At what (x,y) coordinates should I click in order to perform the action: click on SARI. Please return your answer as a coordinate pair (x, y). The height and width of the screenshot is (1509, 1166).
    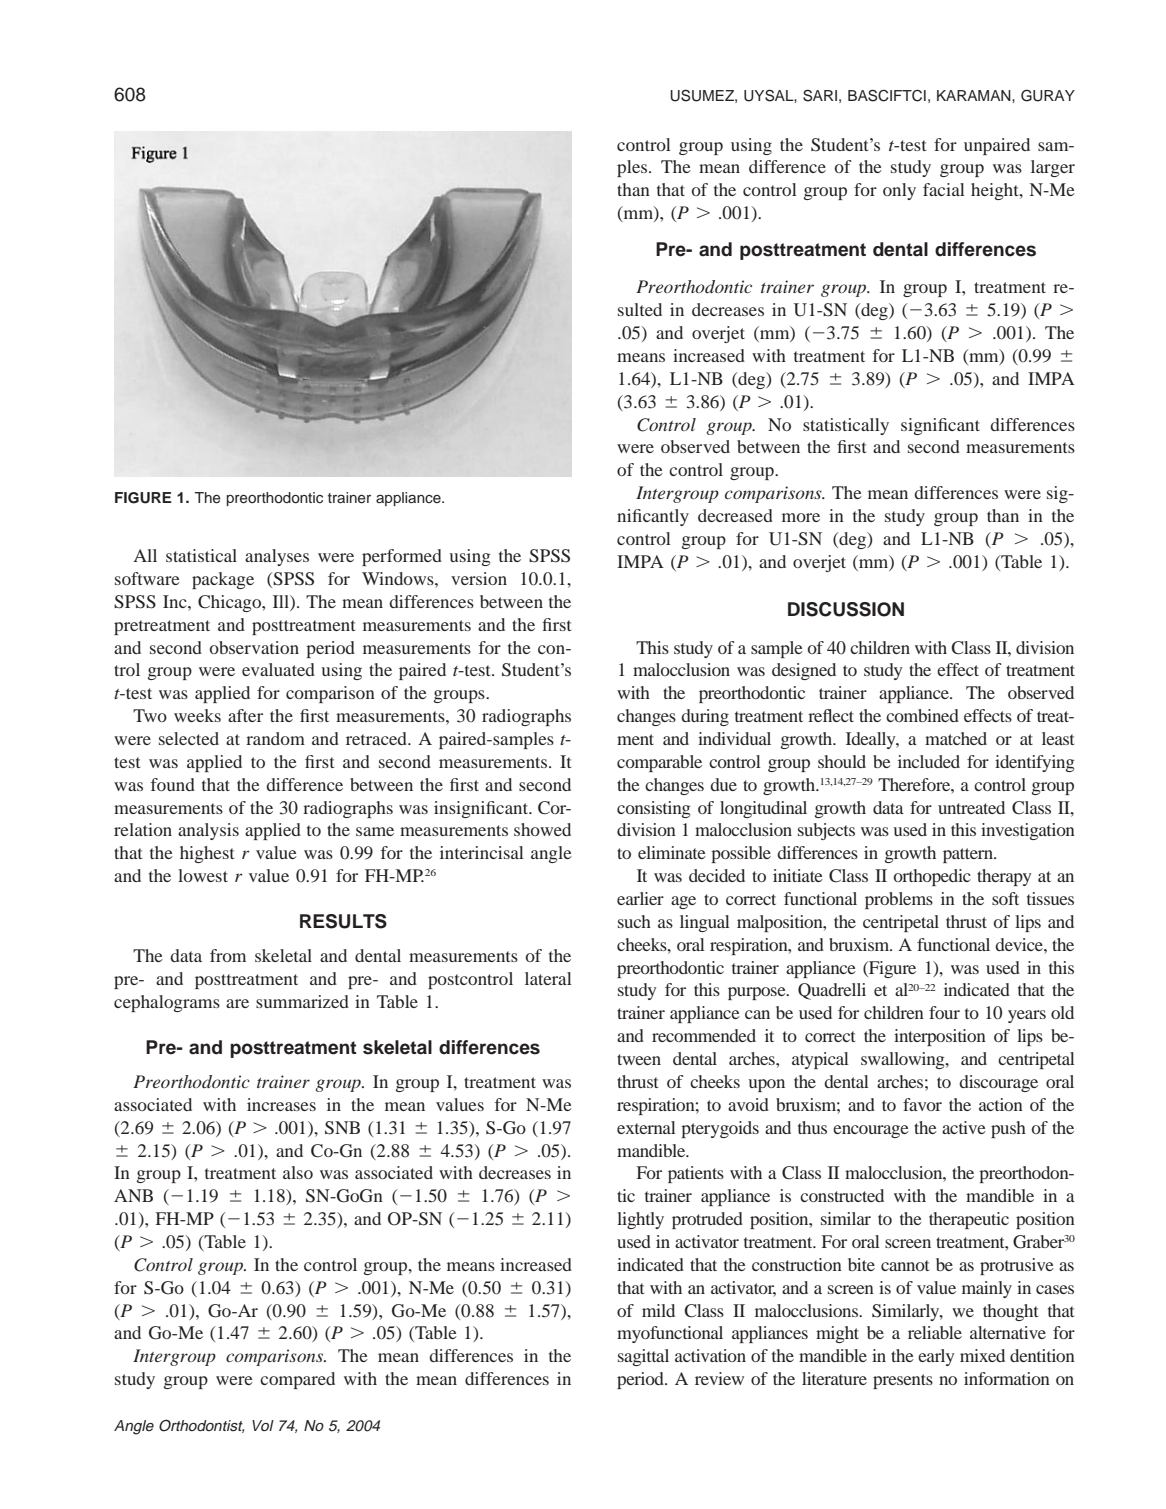
    Looking at the image, I should click on (820, 95).
